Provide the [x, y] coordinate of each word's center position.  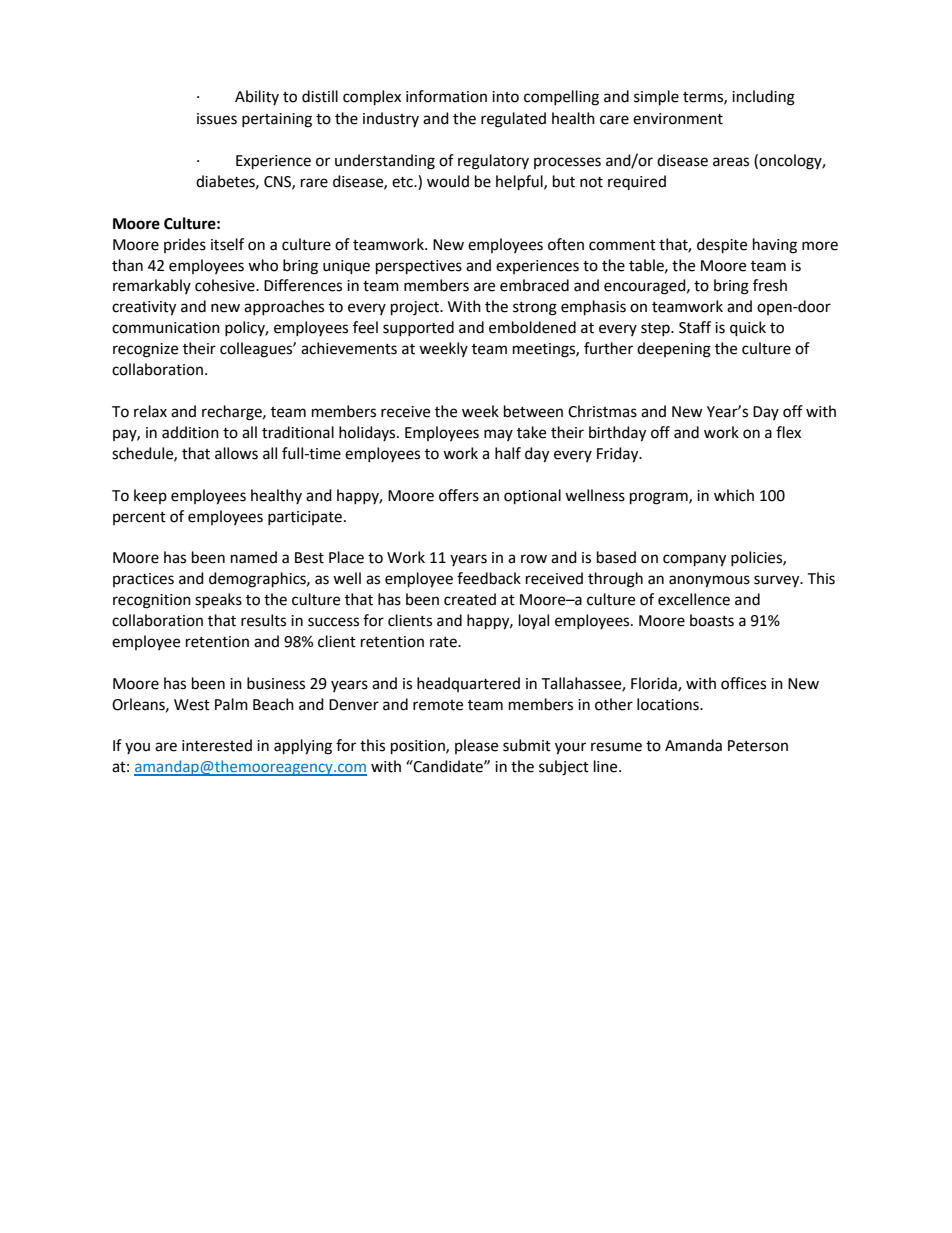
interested [217, 745]
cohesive [226, 285]
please [476, 746]
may [498, 435]
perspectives [419, 267]
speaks [218, 601]
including [763, 98]
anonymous [709, 581]
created [470, 599]
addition [190, 432]
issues [217, 119]
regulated [513, 120]
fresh [770, 285]
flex [788, 432]
